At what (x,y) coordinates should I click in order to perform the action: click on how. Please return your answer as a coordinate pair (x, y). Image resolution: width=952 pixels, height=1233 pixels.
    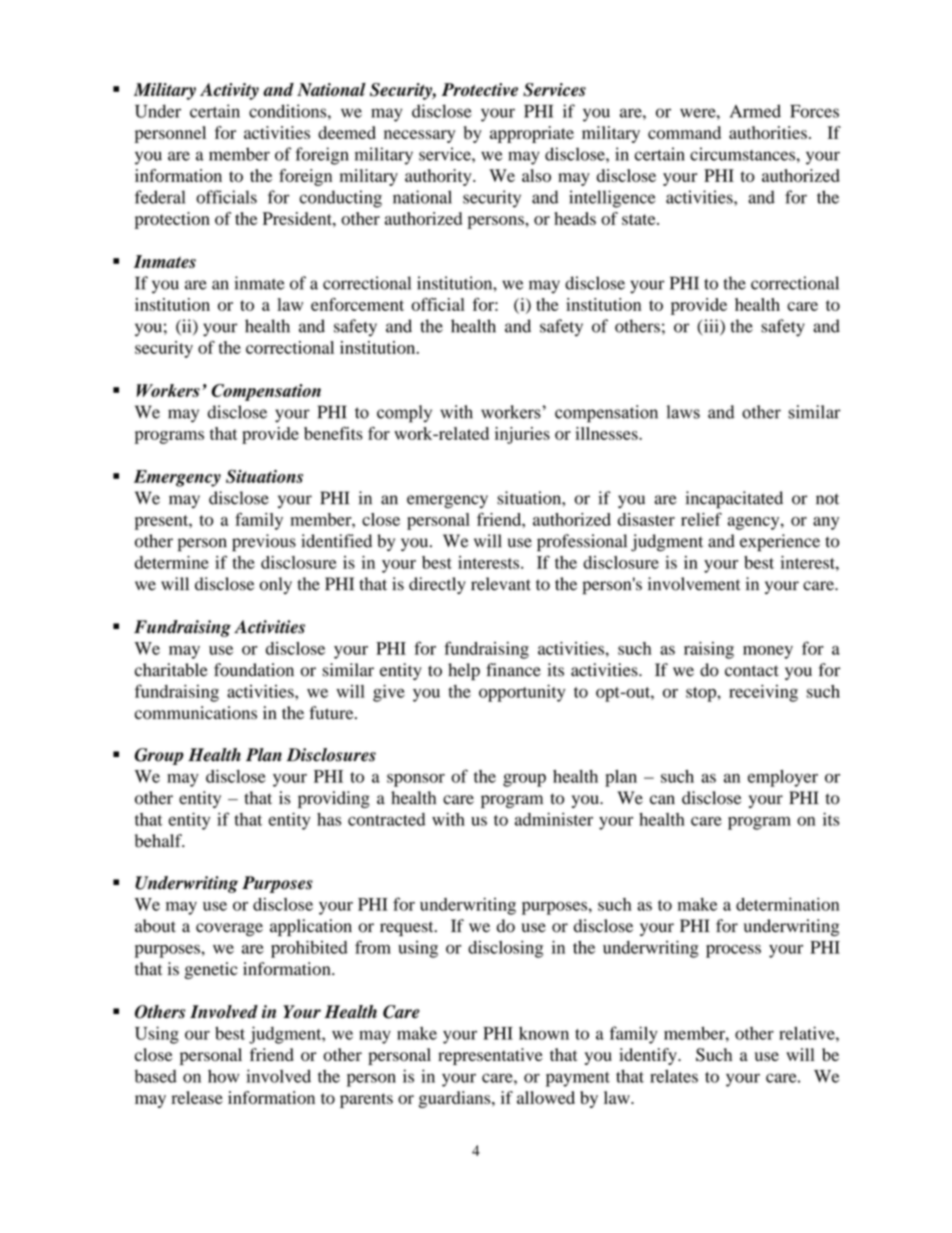
    Looking at the image, I should click on (223, 1076).
